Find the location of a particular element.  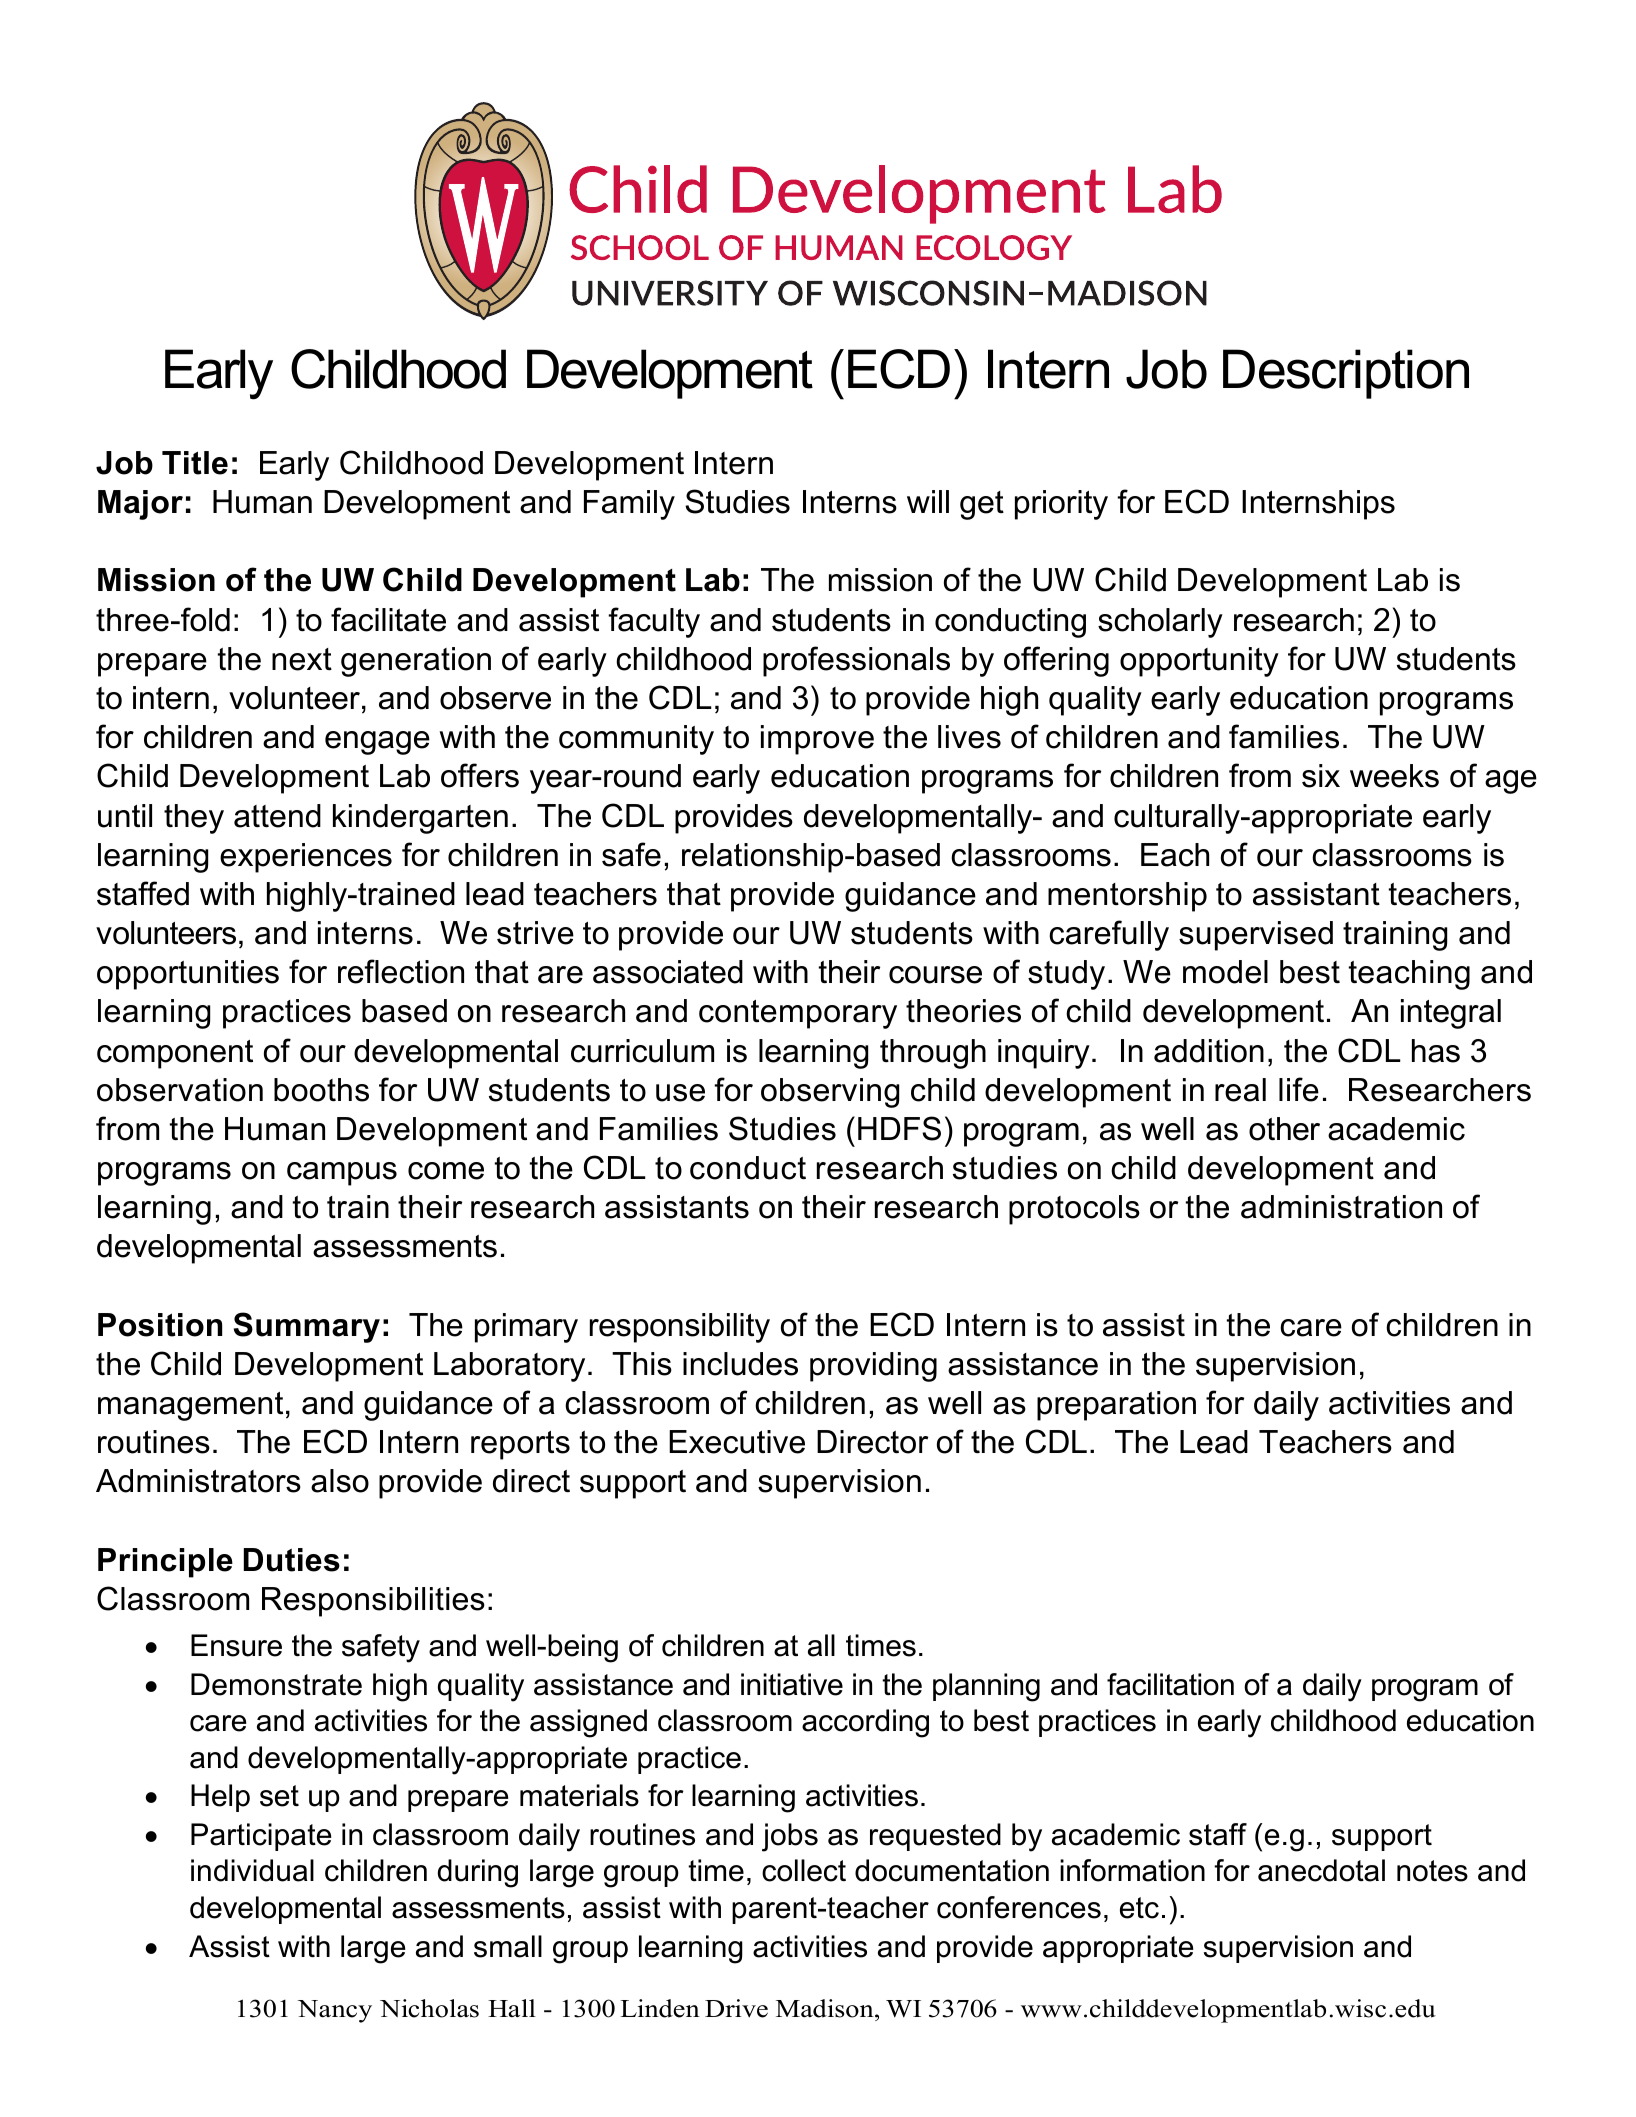

Madison is located at coordinates (826, 2010).
